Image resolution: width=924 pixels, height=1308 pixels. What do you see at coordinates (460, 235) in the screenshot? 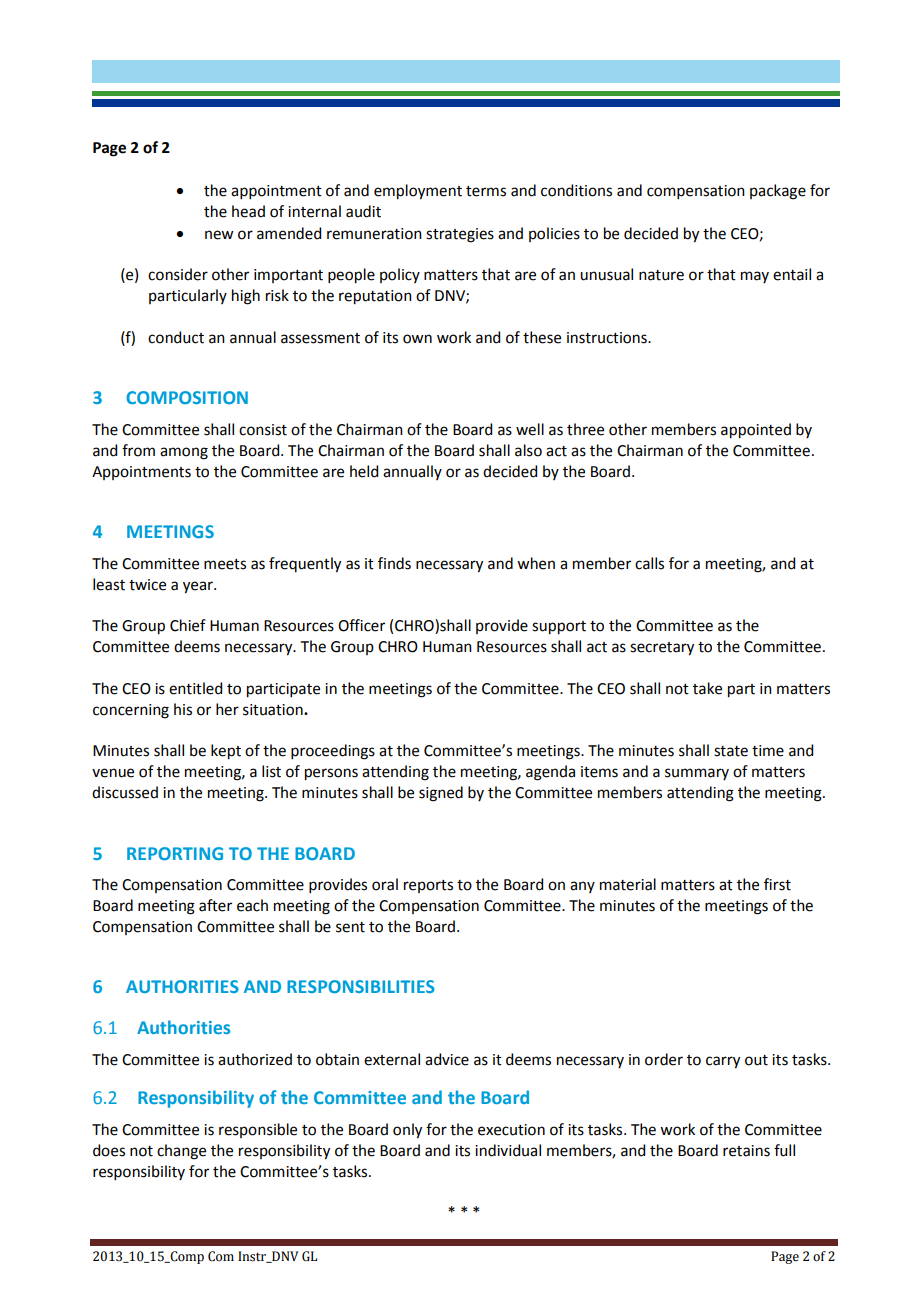
I see `strategies` at bounding box center [460, 235].
